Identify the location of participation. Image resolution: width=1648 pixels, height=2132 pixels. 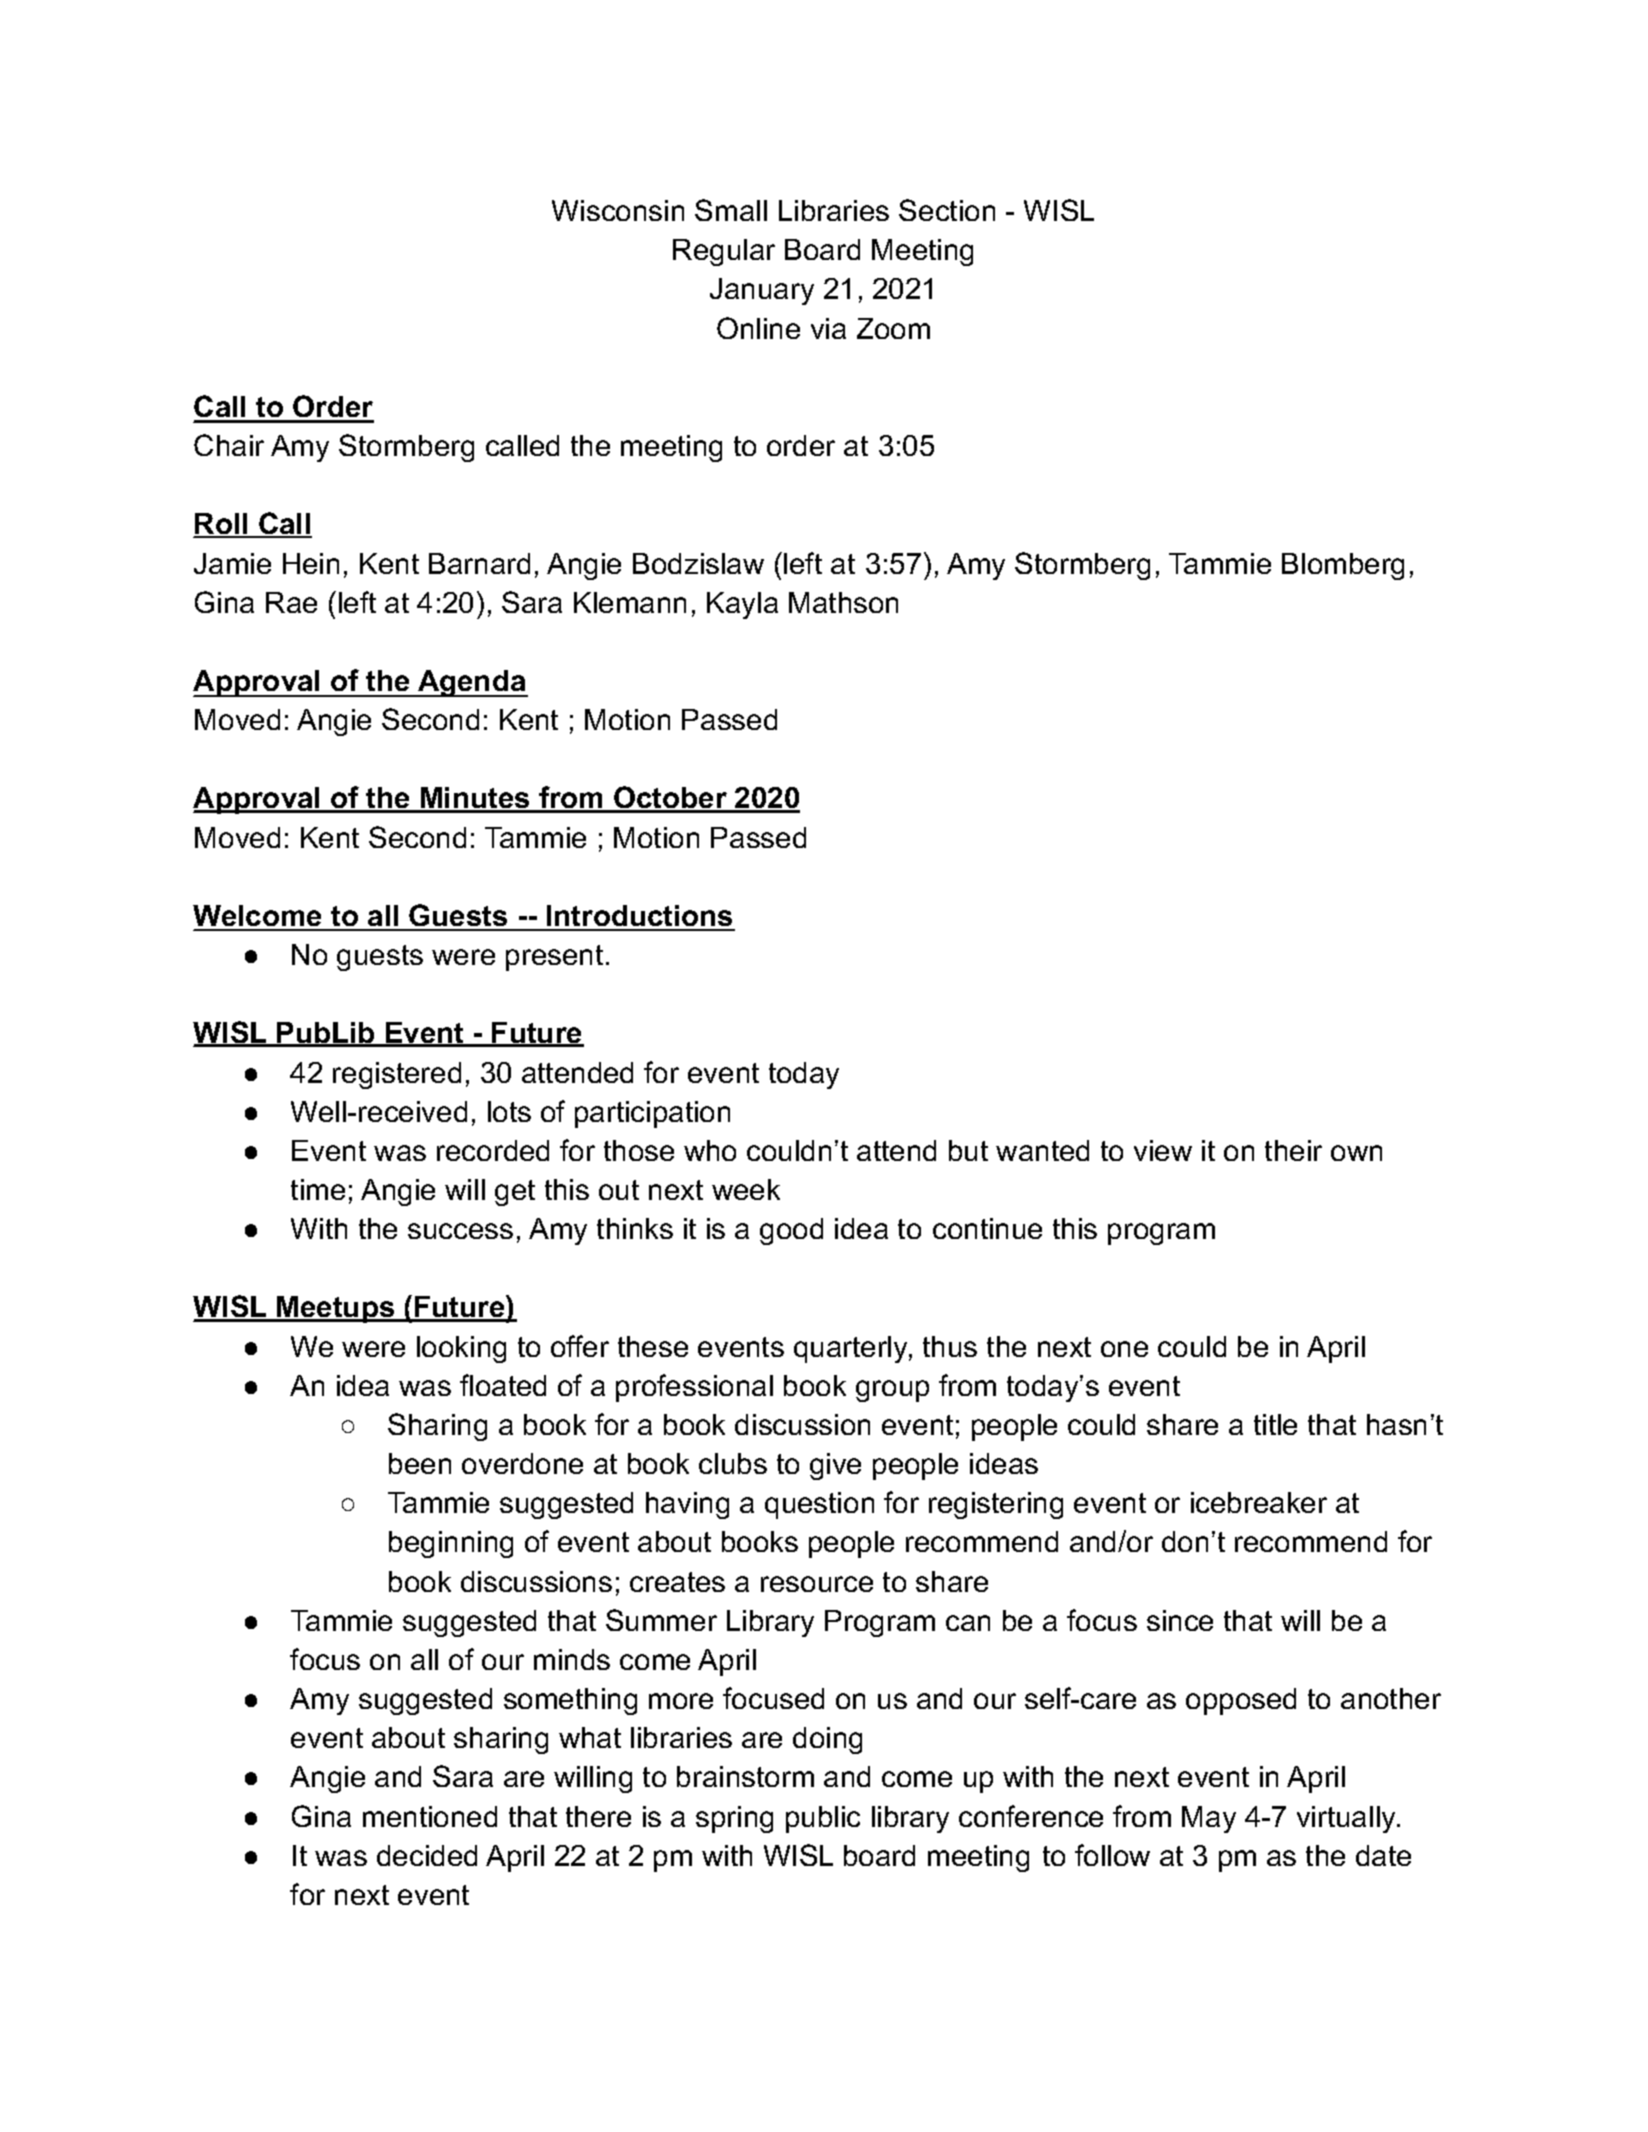
(652, 1114).
